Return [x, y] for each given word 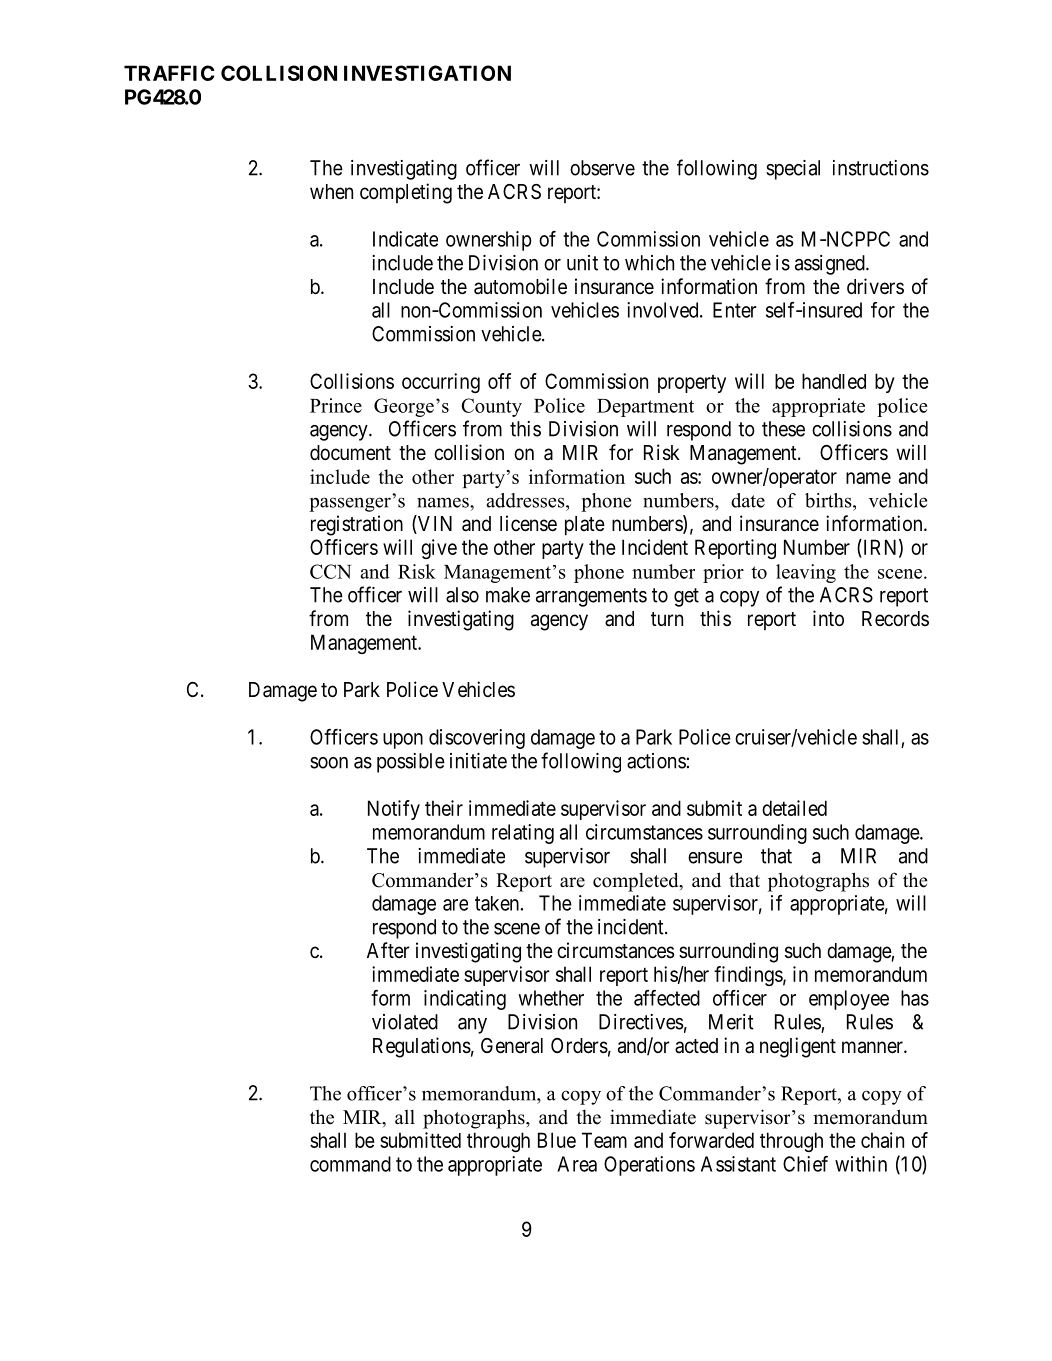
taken [498, 903]
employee [849, 1000]
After [388, 950]
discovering [477, 739]
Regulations [422, 1047]
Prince [336, 405]
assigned [831, 265]
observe [602, 168]
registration [357, 525]
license [528, 523]
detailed [794, 808]
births [829, 500]
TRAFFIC [169, 73]
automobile [520, 286]
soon [329, 763]
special [793, 170]
